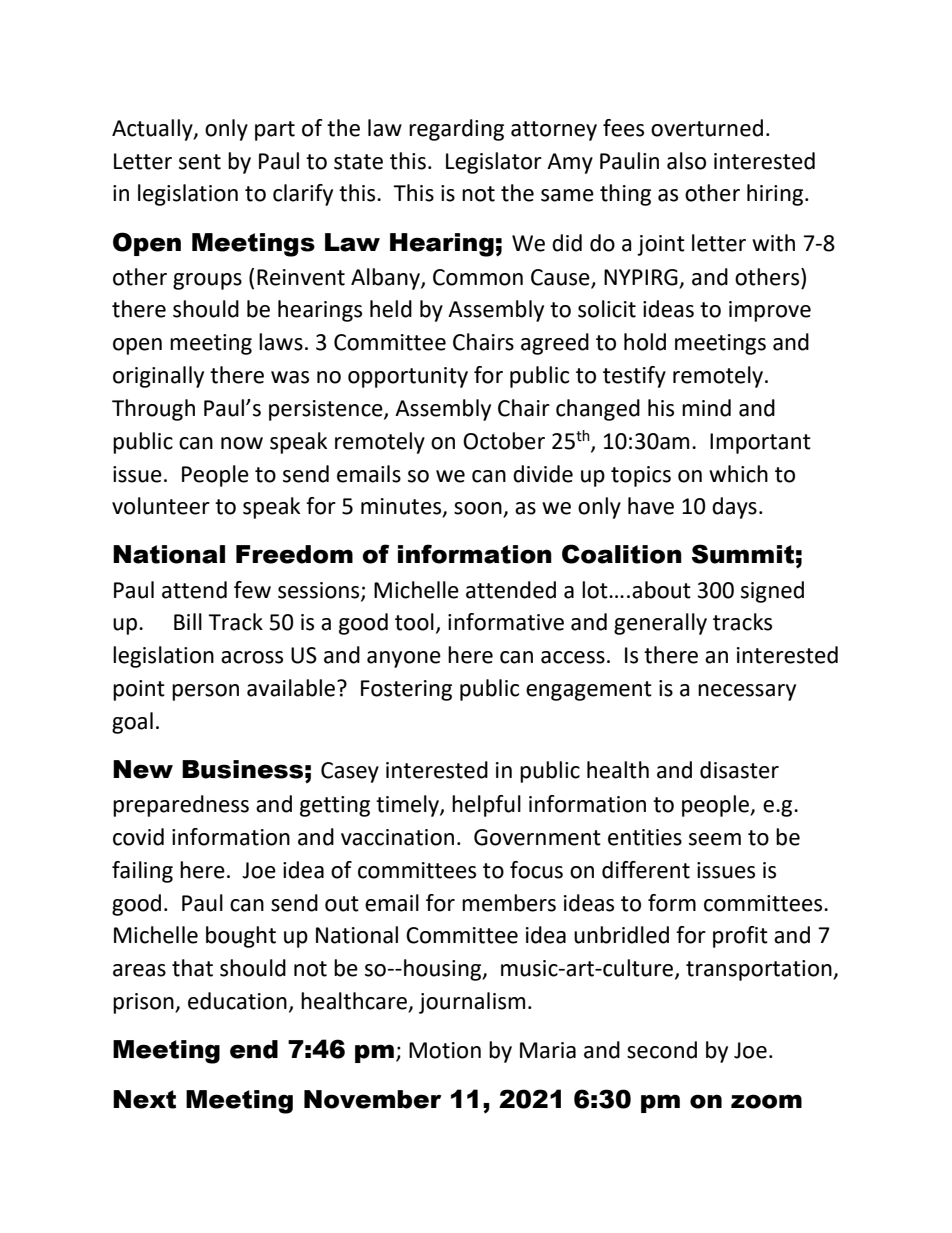 This screenshot has height=1233, width=952. I want to click on second, so click(662, 1050).
